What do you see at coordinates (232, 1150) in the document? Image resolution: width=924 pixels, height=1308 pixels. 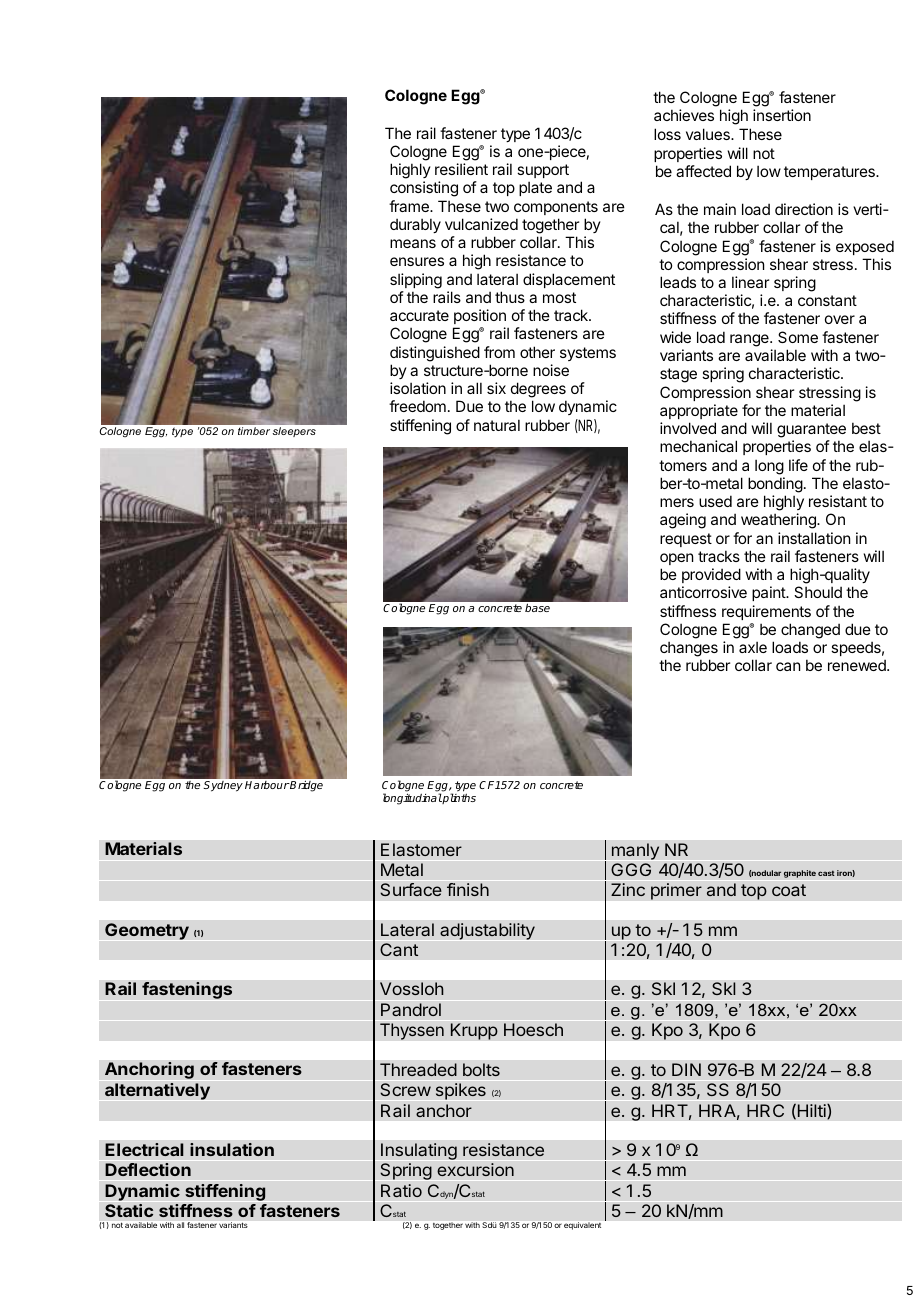 I see `insulation` at bounding box center [232, 1150].
